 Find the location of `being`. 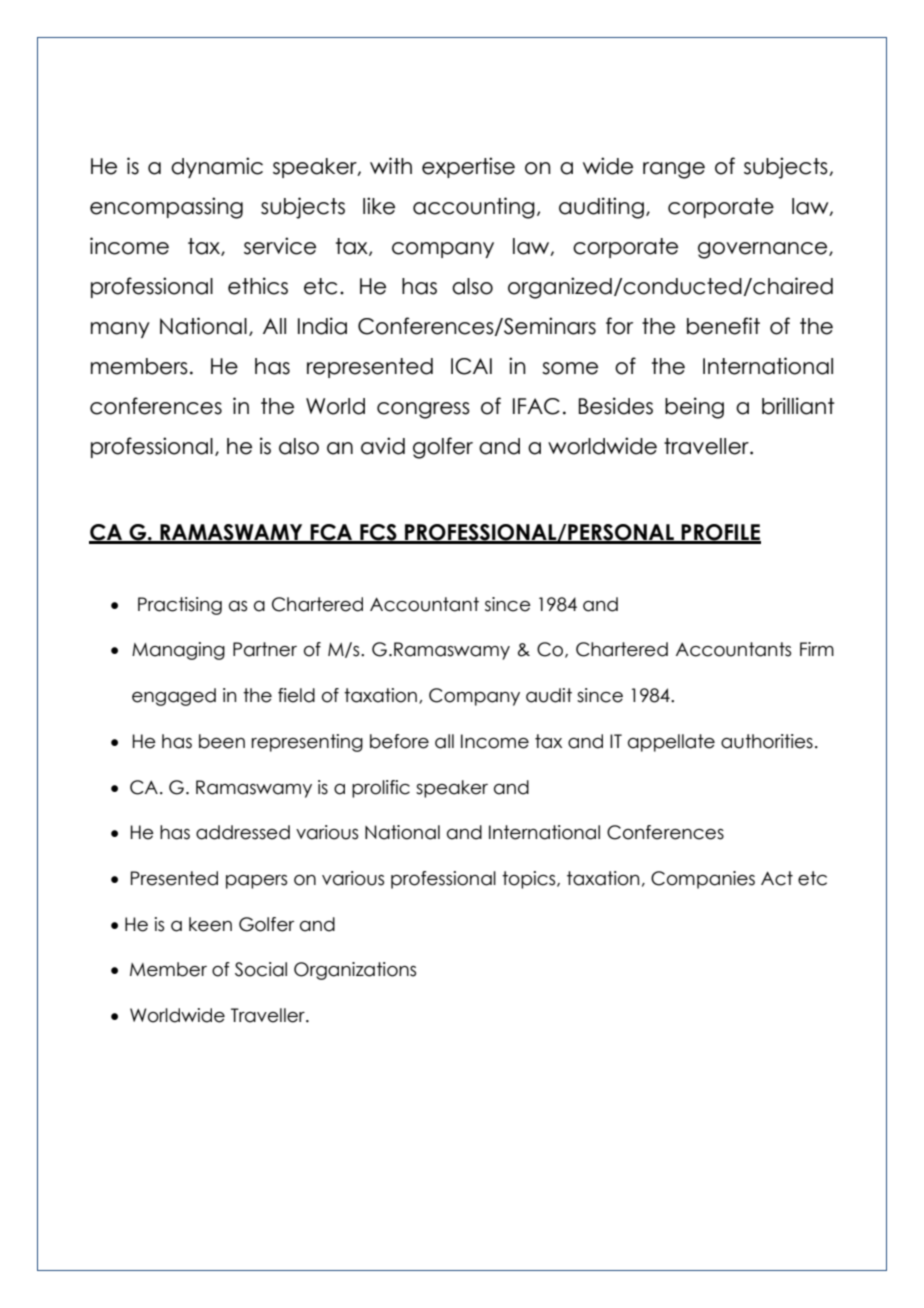

being is located at coordinates (694, 408).
